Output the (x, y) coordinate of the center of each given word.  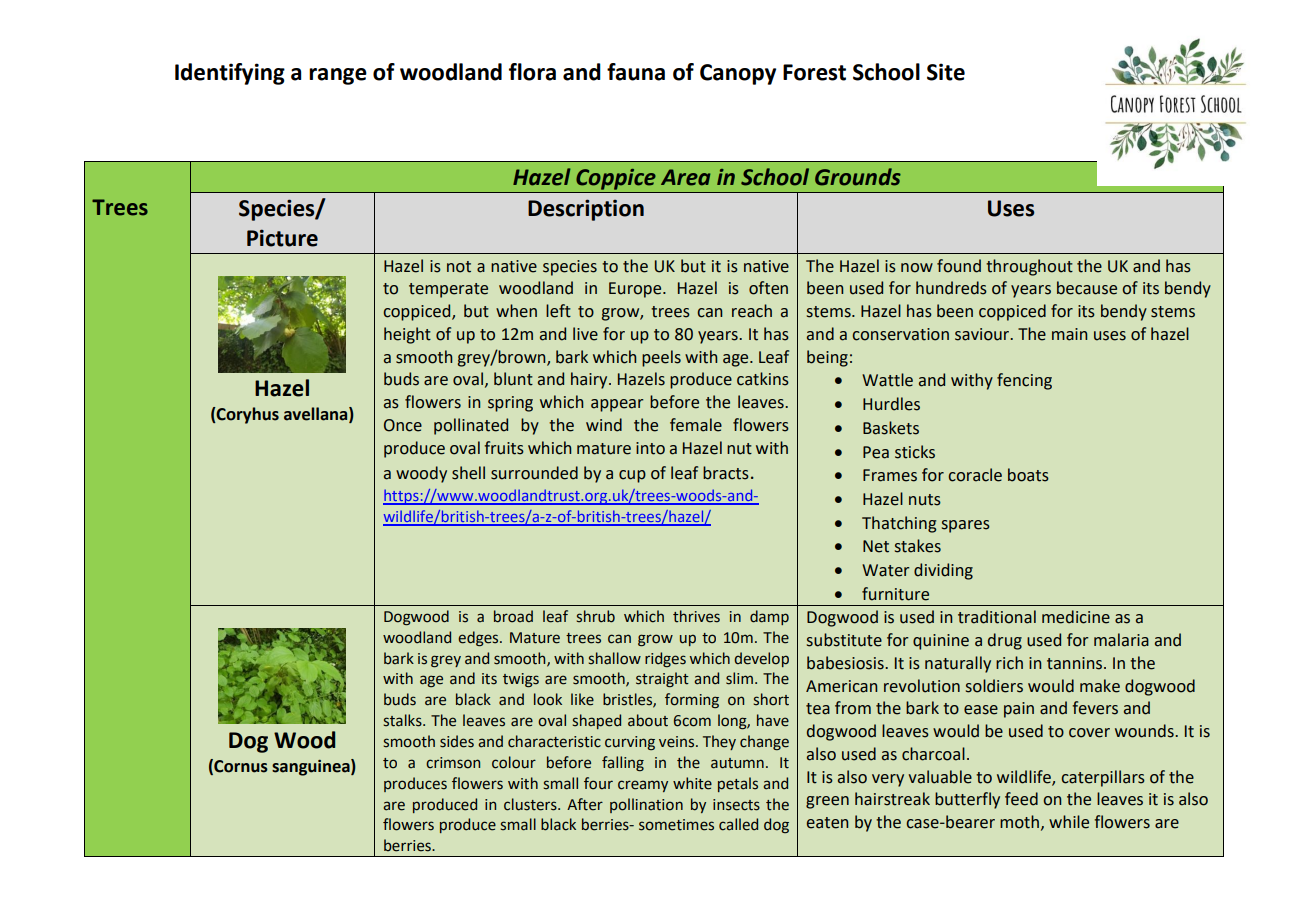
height (407, 335)
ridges (665, 659)
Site (946, 72)
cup (632, 476)
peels (661, 358)
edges (479, 639)
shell (468, 473)
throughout (1029, 267)
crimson (453, 763)
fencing (1024, 381)
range (338, 76)
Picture (282, 238)
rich (1009, 663)
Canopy (738, 74)
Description (586, 210)
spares (966, 526)
